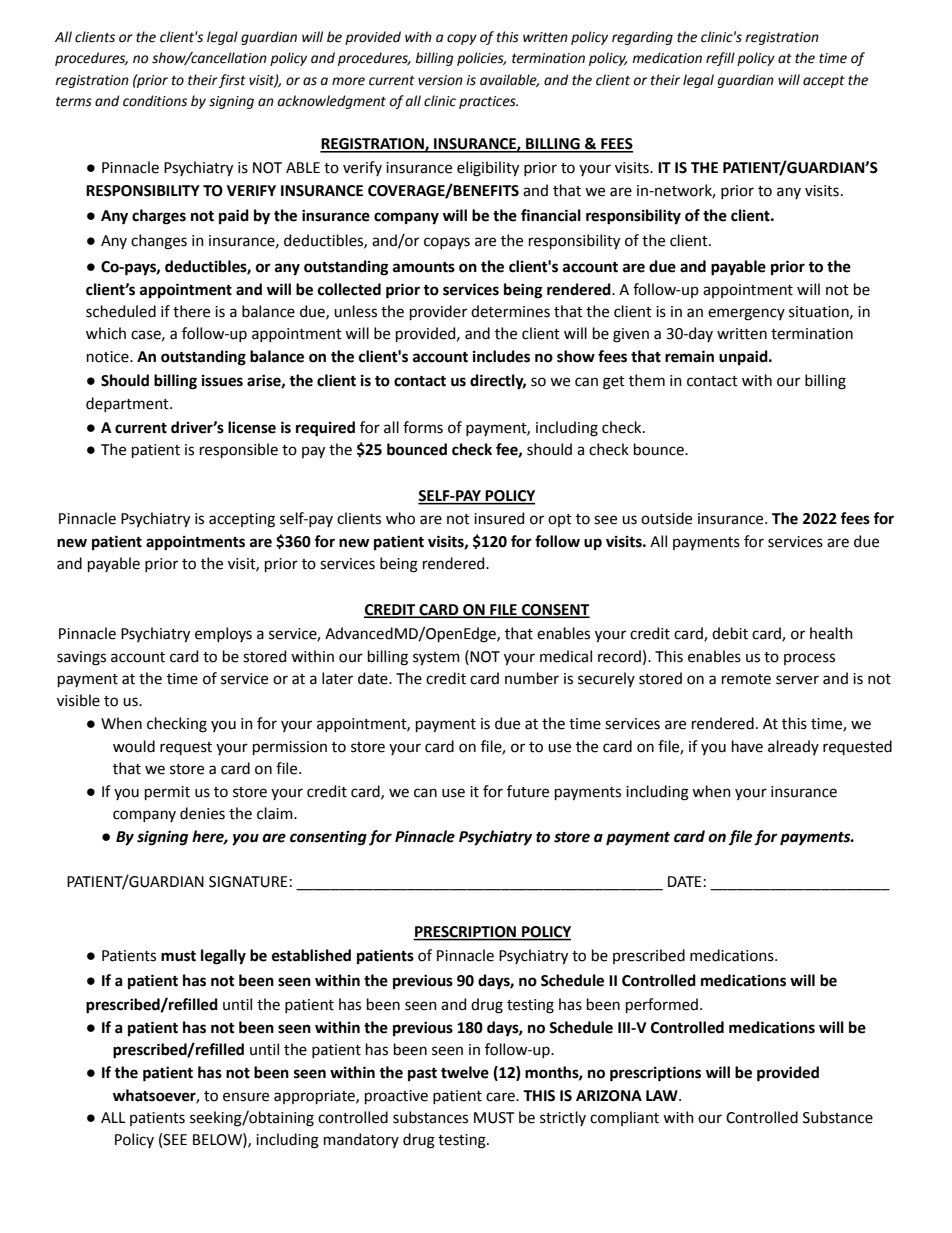 The width and height of the image is (952, 1233). What do you see at coordinates (436, 659) in the image?
I see `system` at bounding box center [436, 659].
